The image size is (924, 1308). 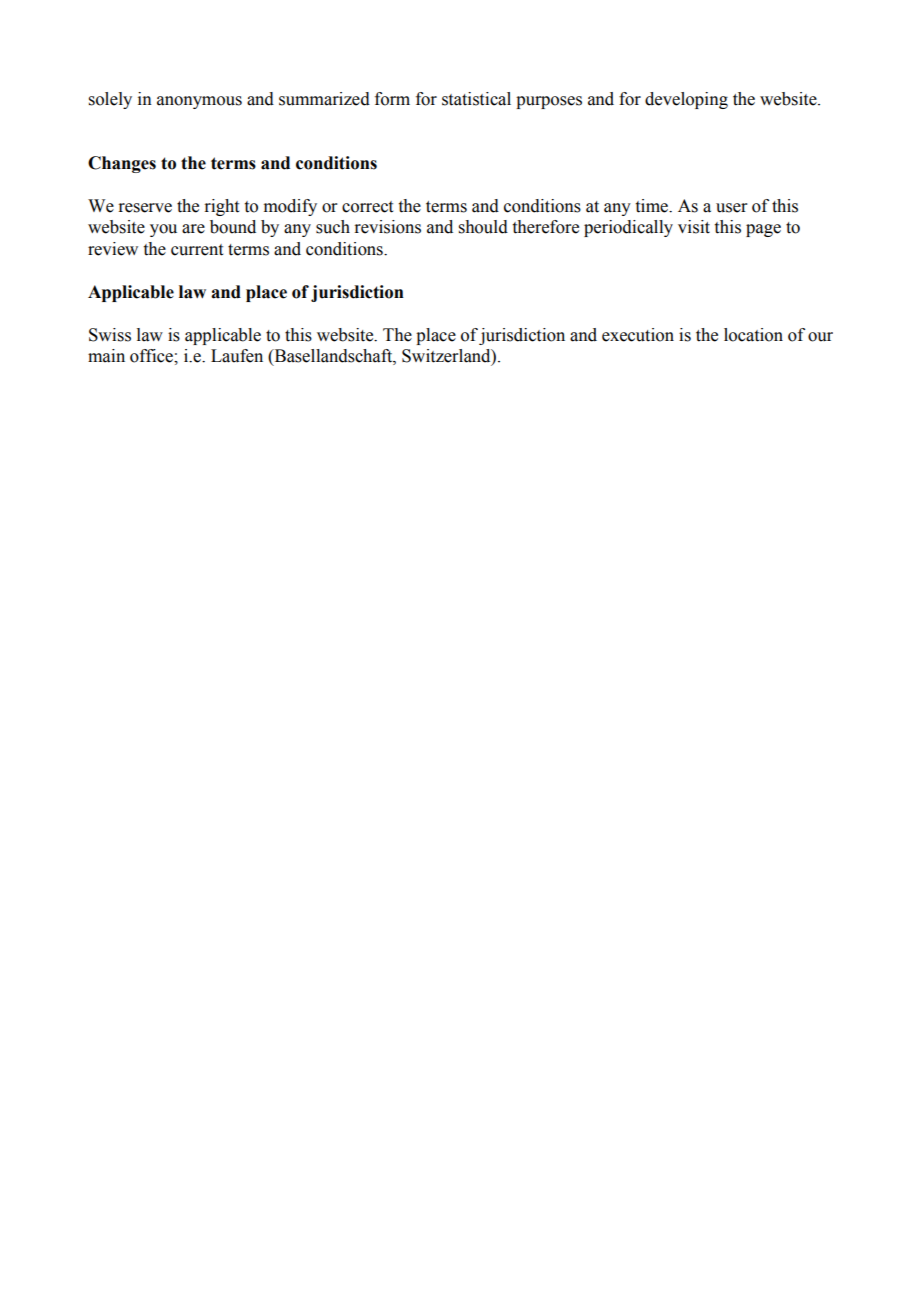 I want to click on location, so click(x=753, y=335).
